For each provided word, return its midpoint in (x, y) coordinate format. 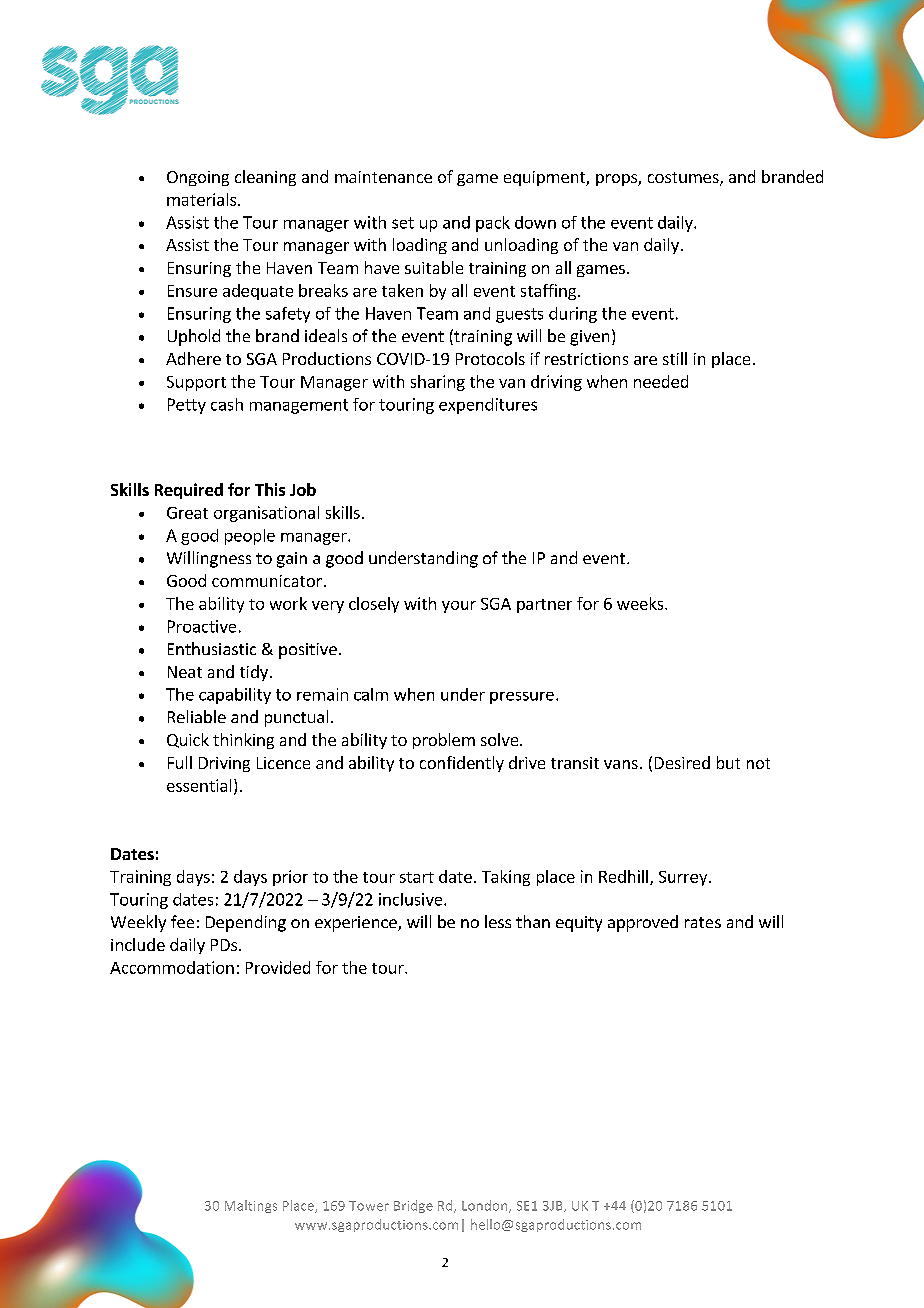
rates (703, 922)
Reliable (197, 716)
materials (201, 199)
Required (189, 491)
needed (661, 381)
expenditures (488, 406)
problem (444, 741)
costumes (684, 179)
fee (182, 921)
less (498, 921)
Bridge (413, 1206)
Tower (369, 1206)
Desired (682, 762)
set (403, 223)
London (486, 1206)
